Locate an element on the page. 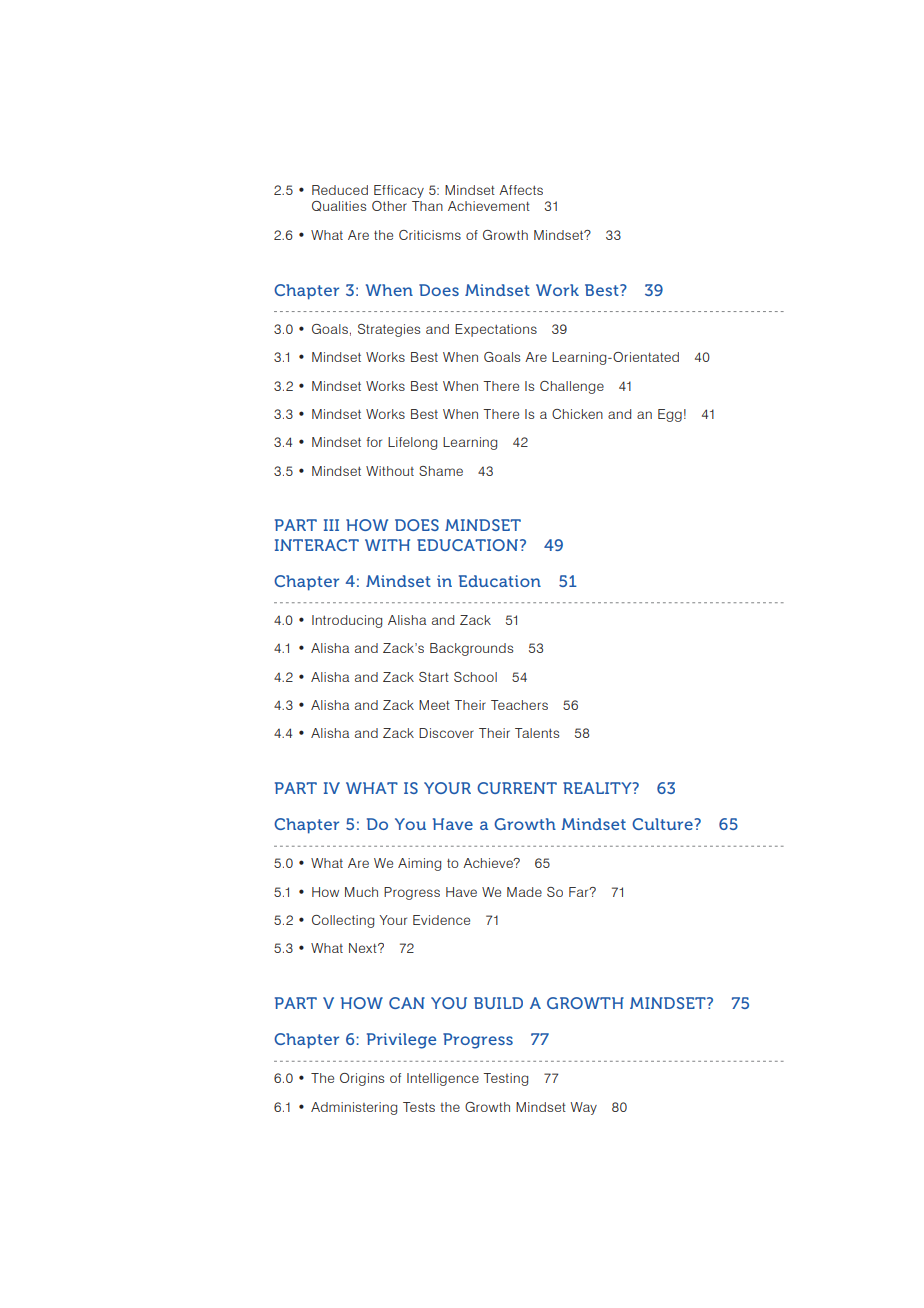 The height and width of the document is (1308, 924). for is located at coordinates (374, 442).
